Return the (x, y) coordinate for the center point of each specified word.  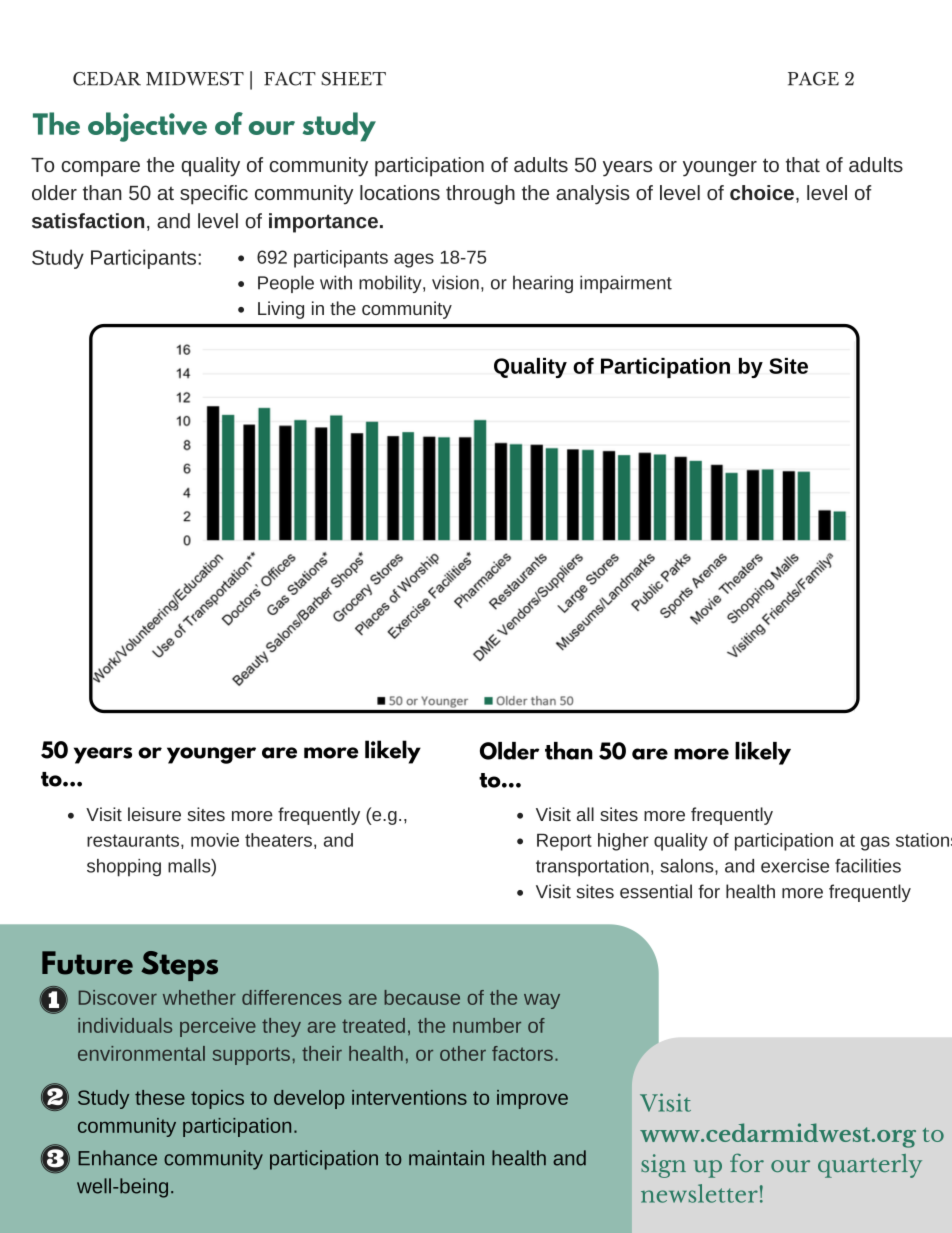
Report (564, 842)
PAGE (813, 79)
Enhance (117, 1158)
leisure (154, 814)
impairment (626, 284)
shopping (124, 868)
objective (147, 127)
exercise (795, 866)
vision (455, 282)
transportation (592, 868)
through (480, 195)
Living (281, 310)
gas (875, 843)
